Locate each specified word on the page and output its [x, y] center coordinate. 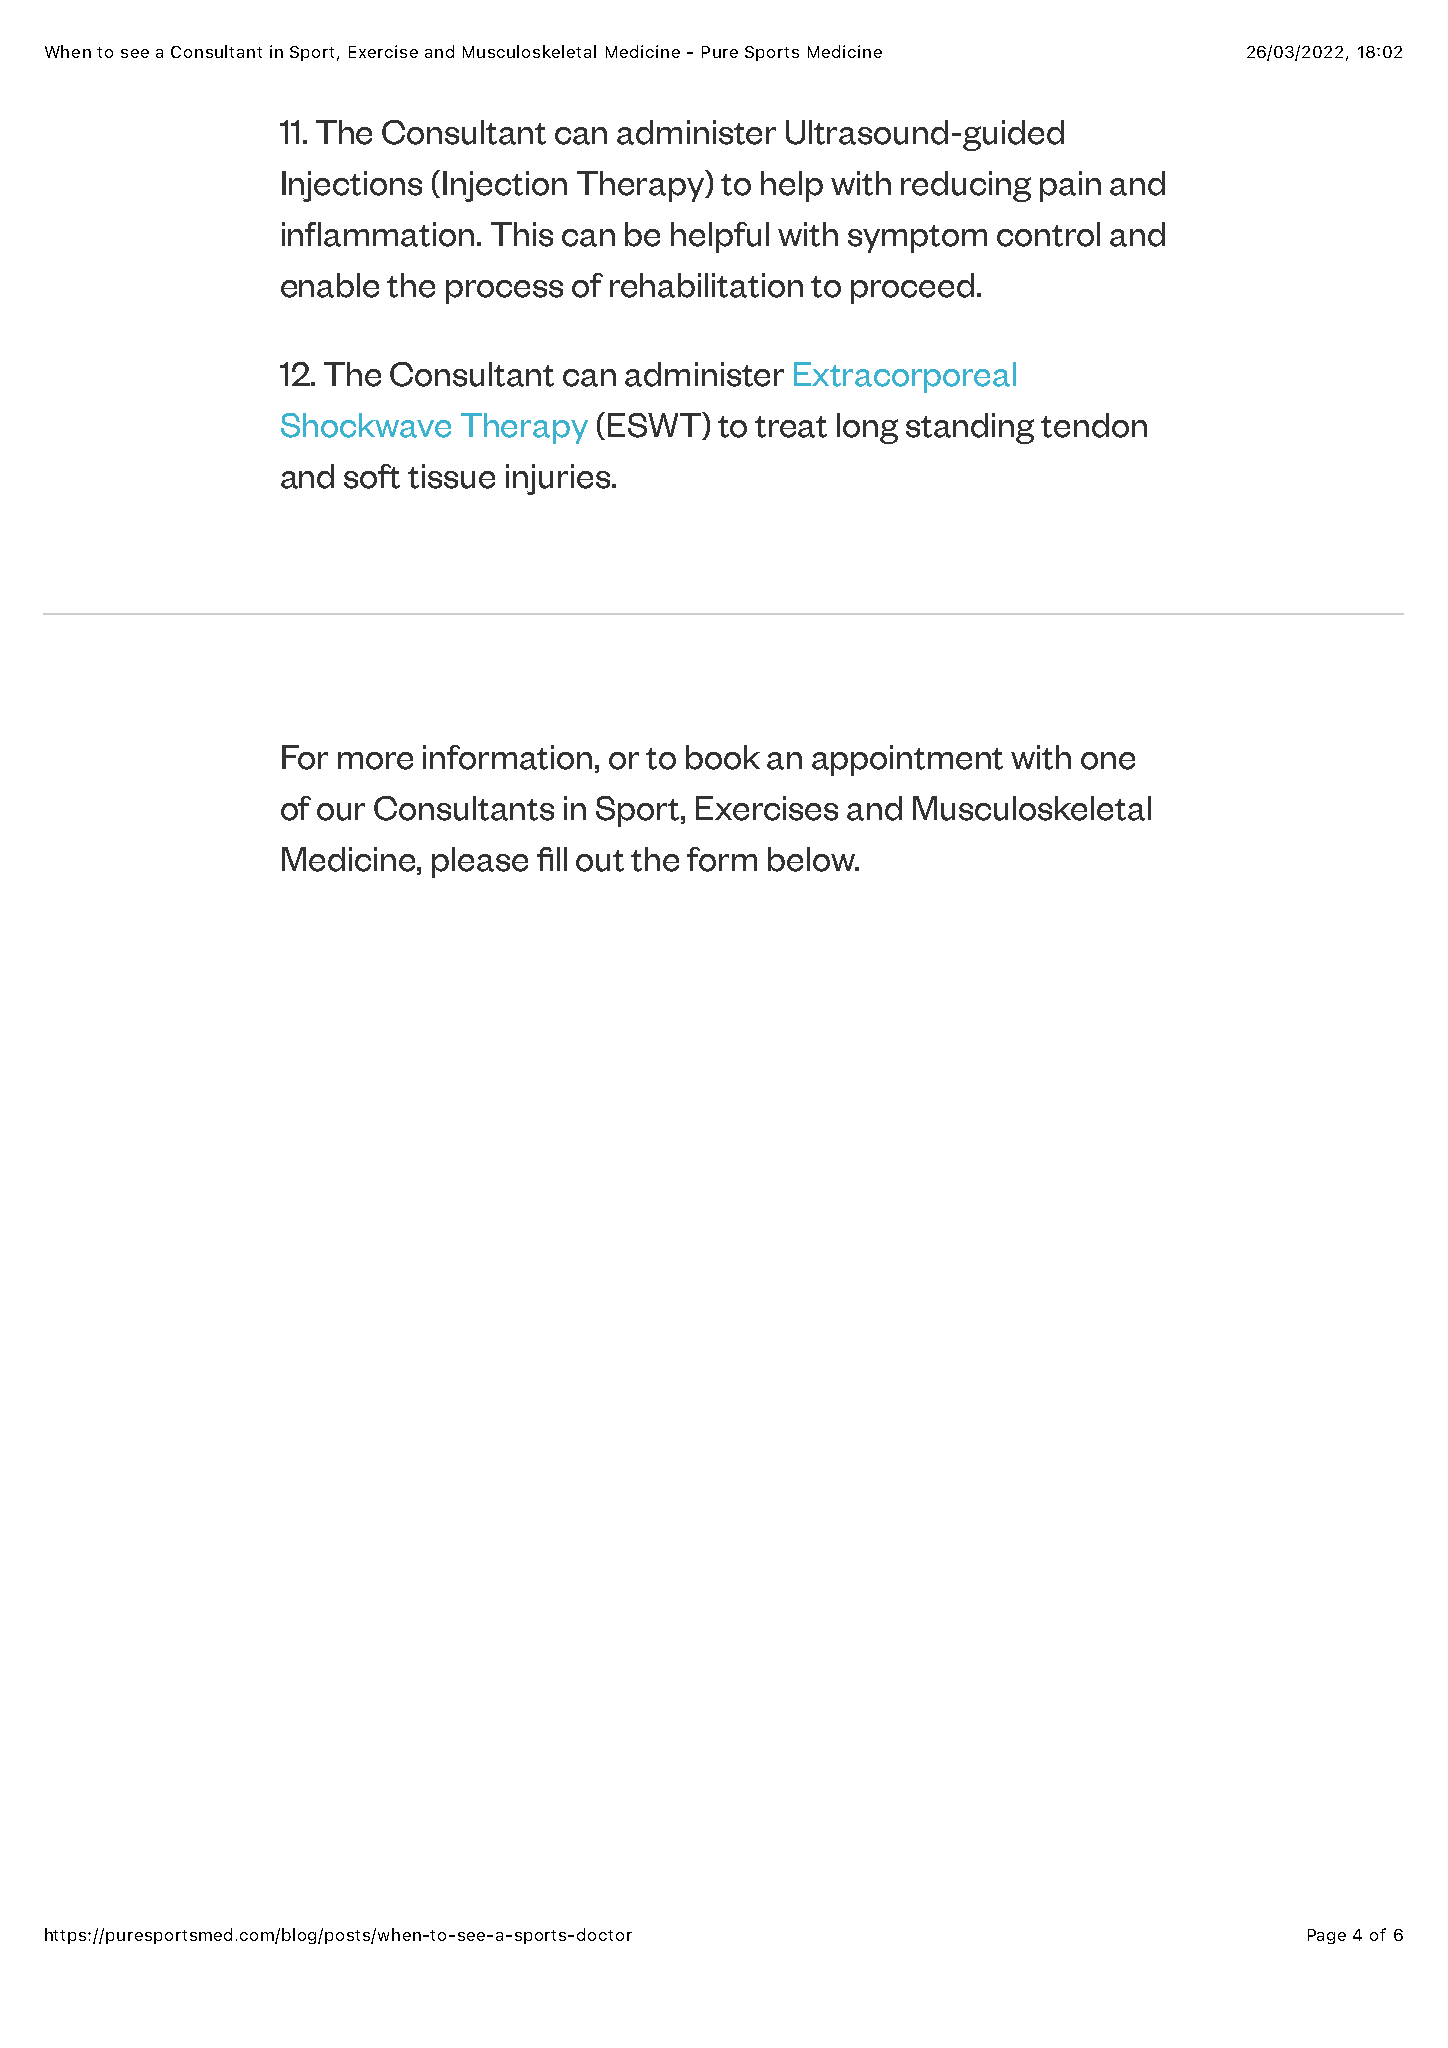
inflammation [378, 234]
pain [1070, 186]
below [813, 859]
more [375, 761]
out [600, 861]
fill [552, 859]
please [480, 862]
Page [1327, 1936]
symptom [917, 239]
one [1108, 761]
